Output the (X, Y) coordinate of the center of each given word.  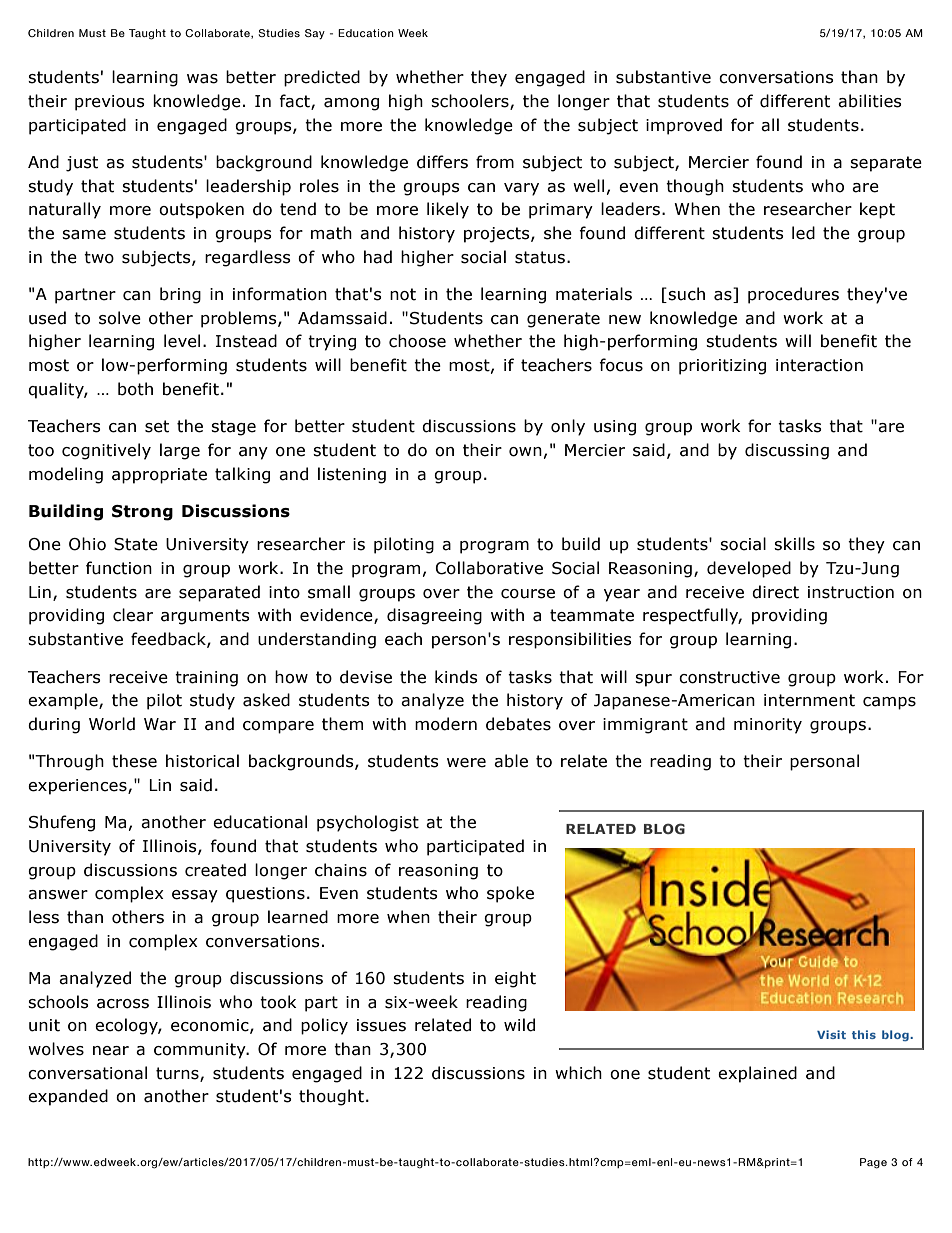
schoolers (471, 102)
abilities (870, 101)
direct (775, 592)
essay (195, 896)
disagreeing (434, 616)
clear (133, 615)
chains (341, 870)
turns (178, 1074)
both (135, 389)
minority (768, 726)
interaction (819, 365)
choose (417, 341)
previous (110, 103)
